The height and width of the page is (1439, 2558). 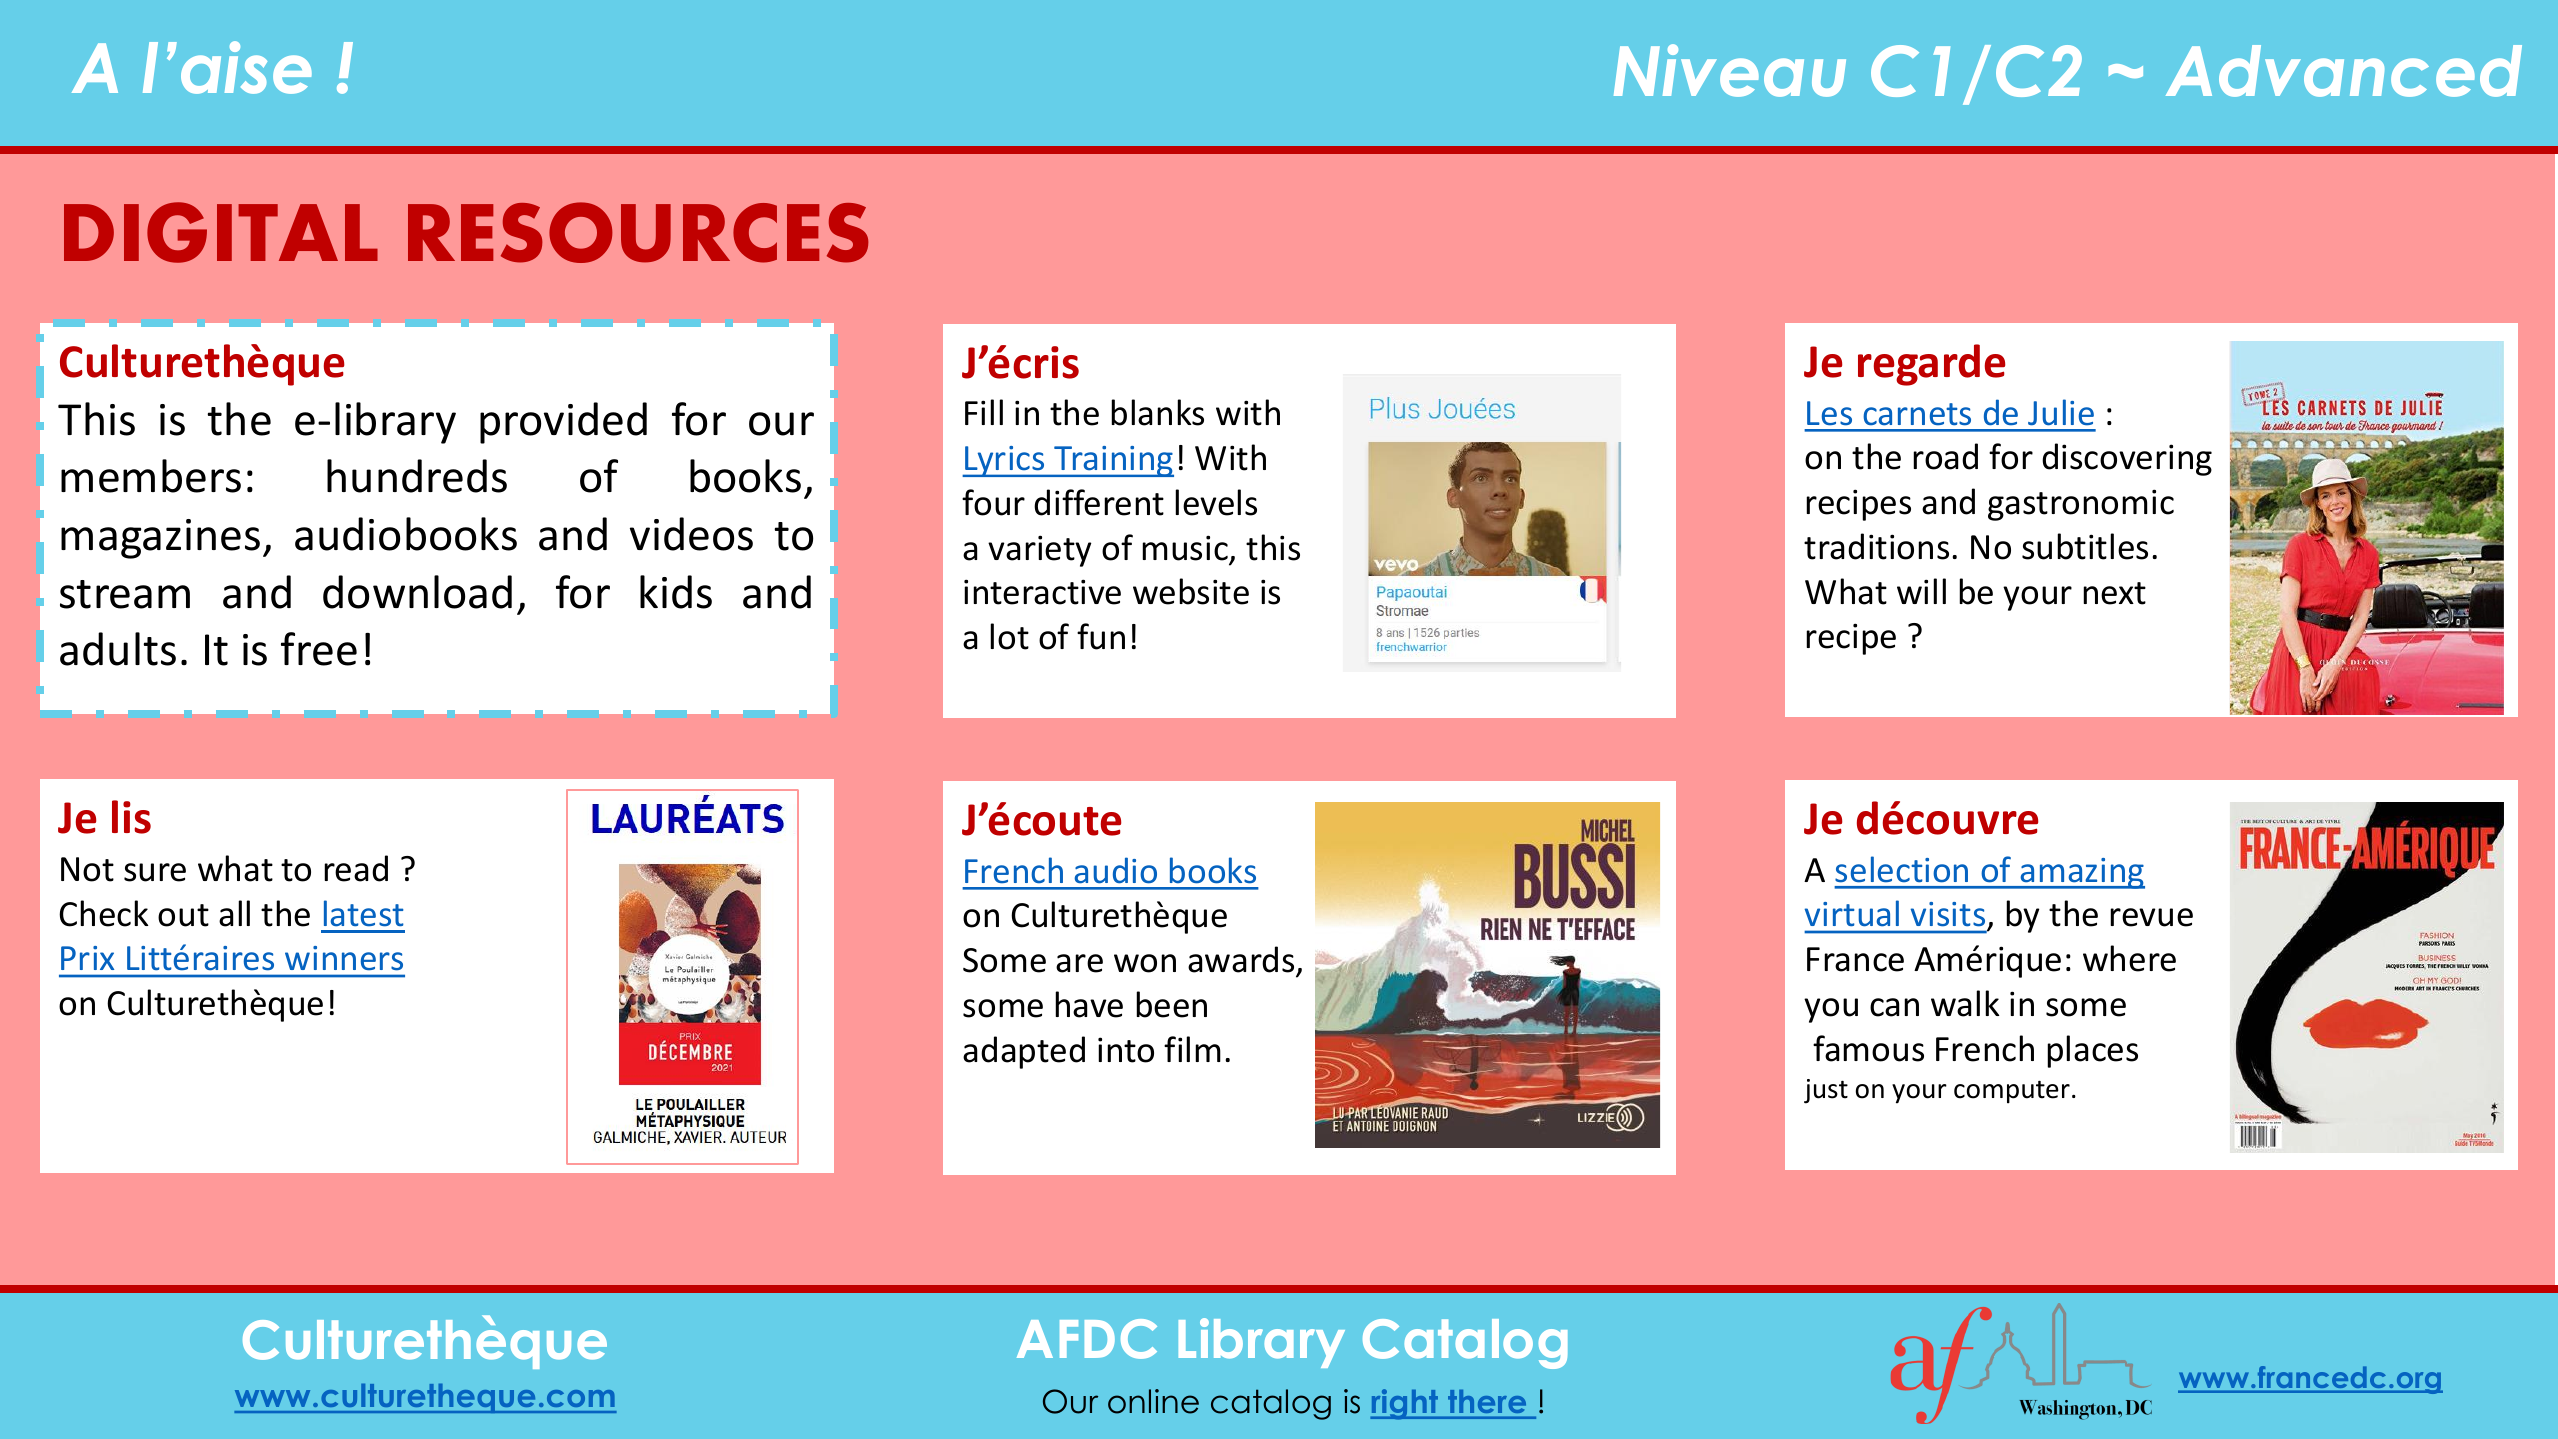 What do you see at coordinates (1087, 1339) in the page?
I see `AFDC` at bounding box center [1087, 1339].
